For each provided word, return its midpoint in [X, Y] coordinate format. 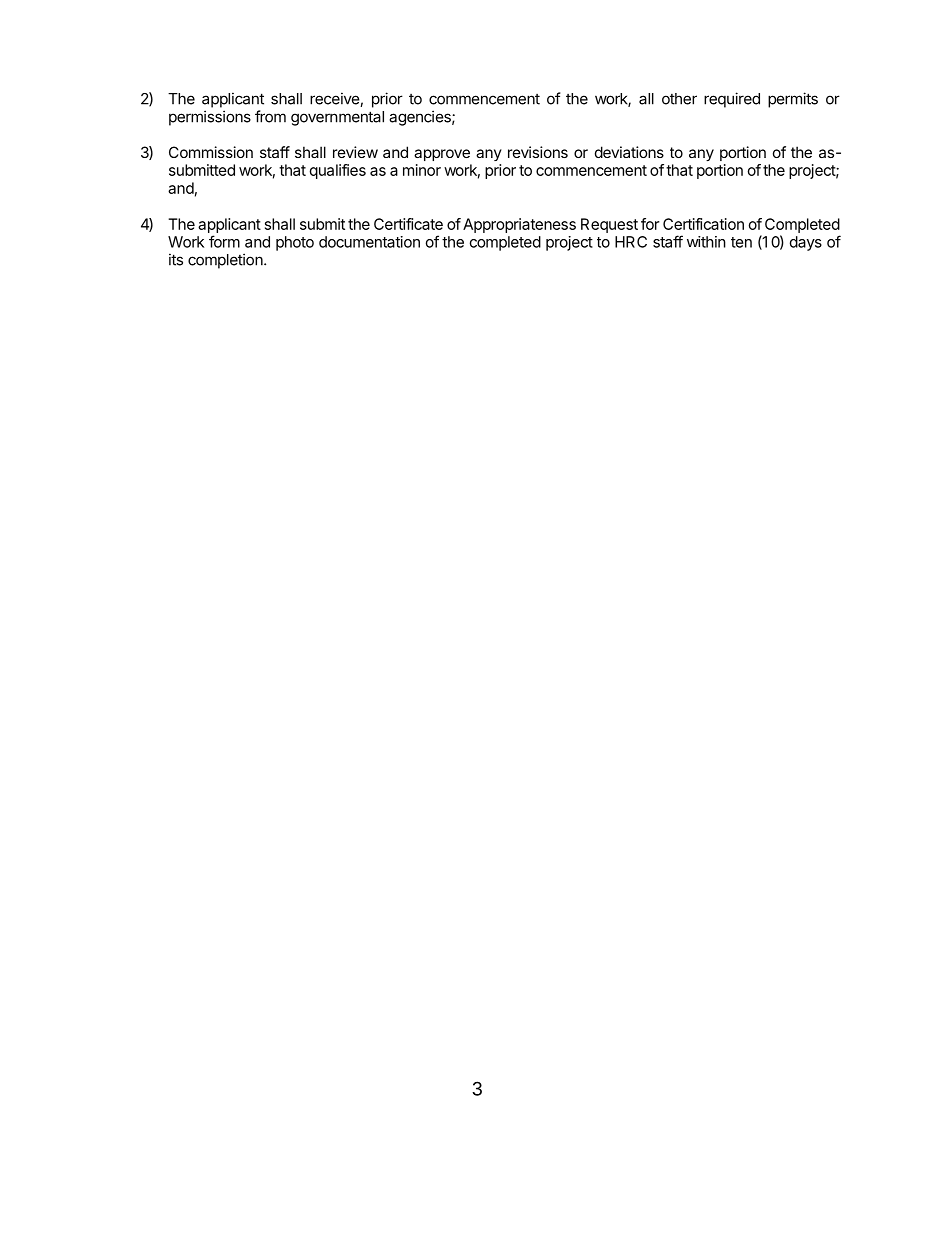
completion [225, 261]
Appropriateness [519, 225]
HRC [631, 242]
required [732, 100]
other [679, 99]
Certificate [408, 224]
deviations [629, 152]
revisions [538, 152]
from [270, 116]
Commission [211, 152]
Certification [703, 224]
